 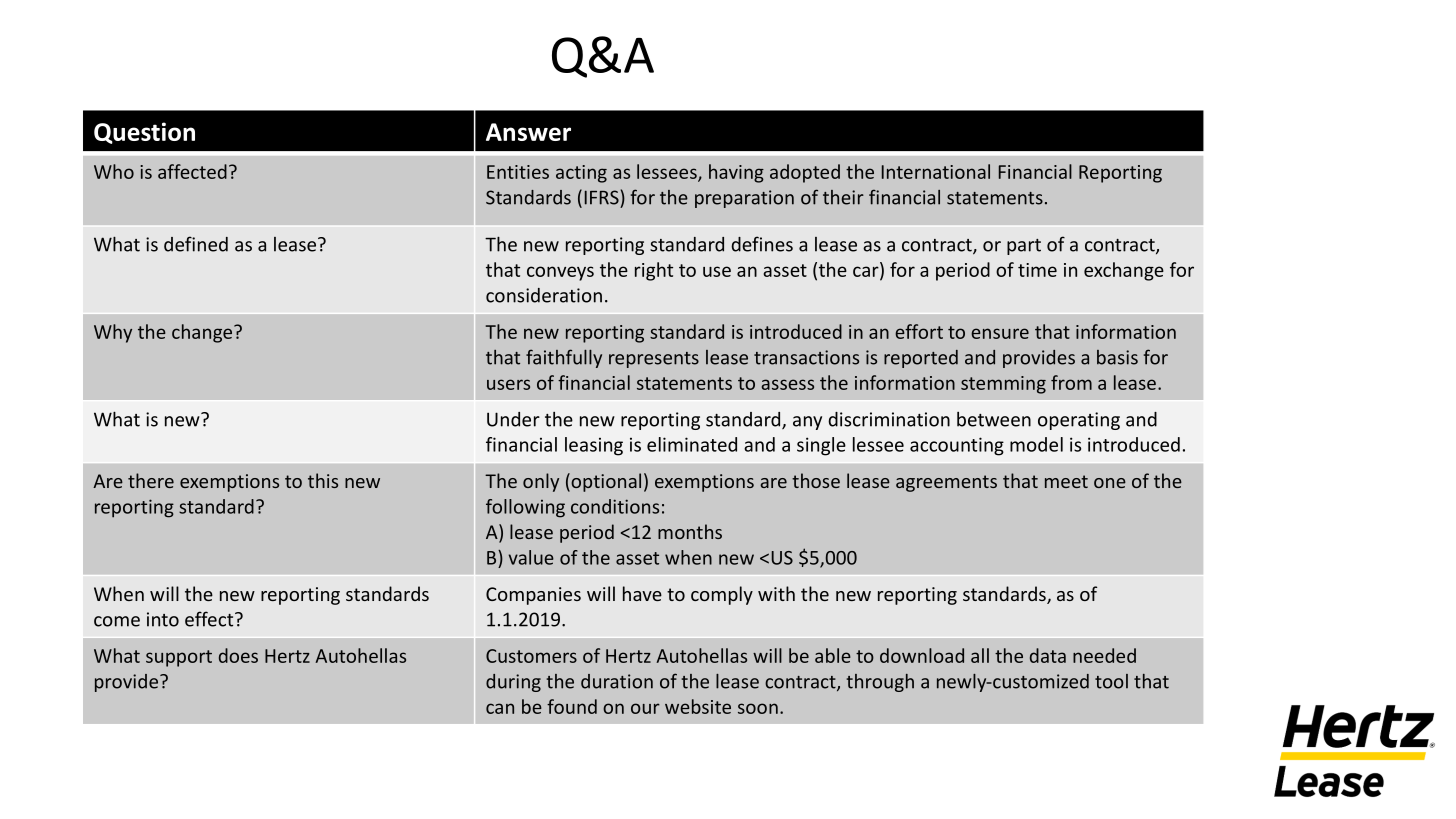 What do you see at coordinates (581, 174) in the screenshot?
I see `acting` at bounding box center [581, 174].
